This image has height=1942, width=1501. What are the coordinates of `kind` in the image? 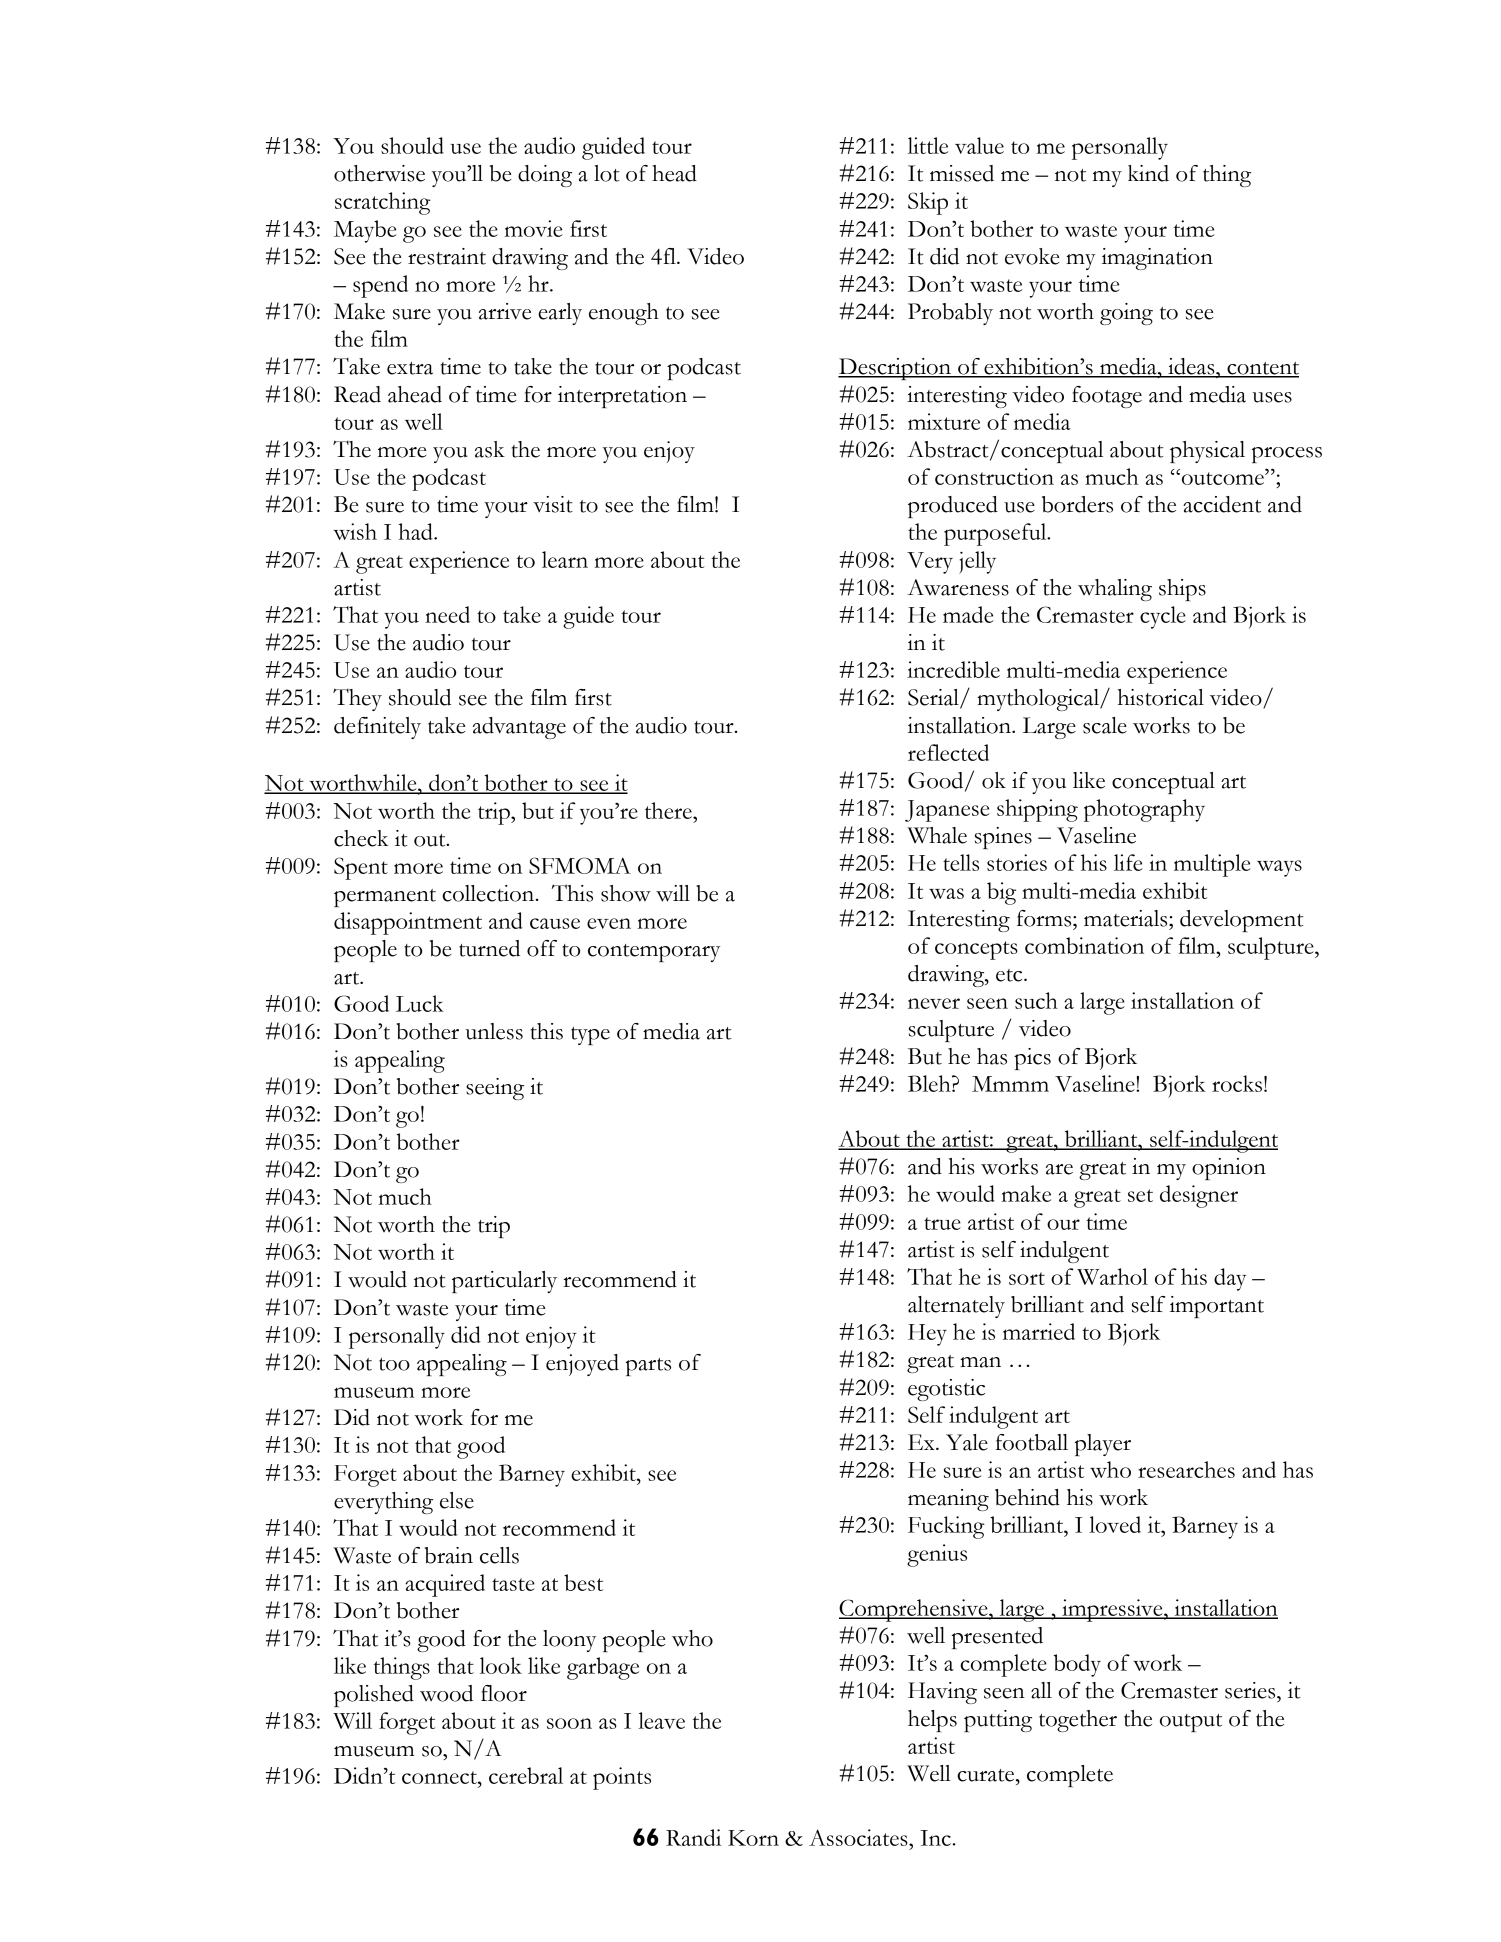 It's located at (1148, 173).
